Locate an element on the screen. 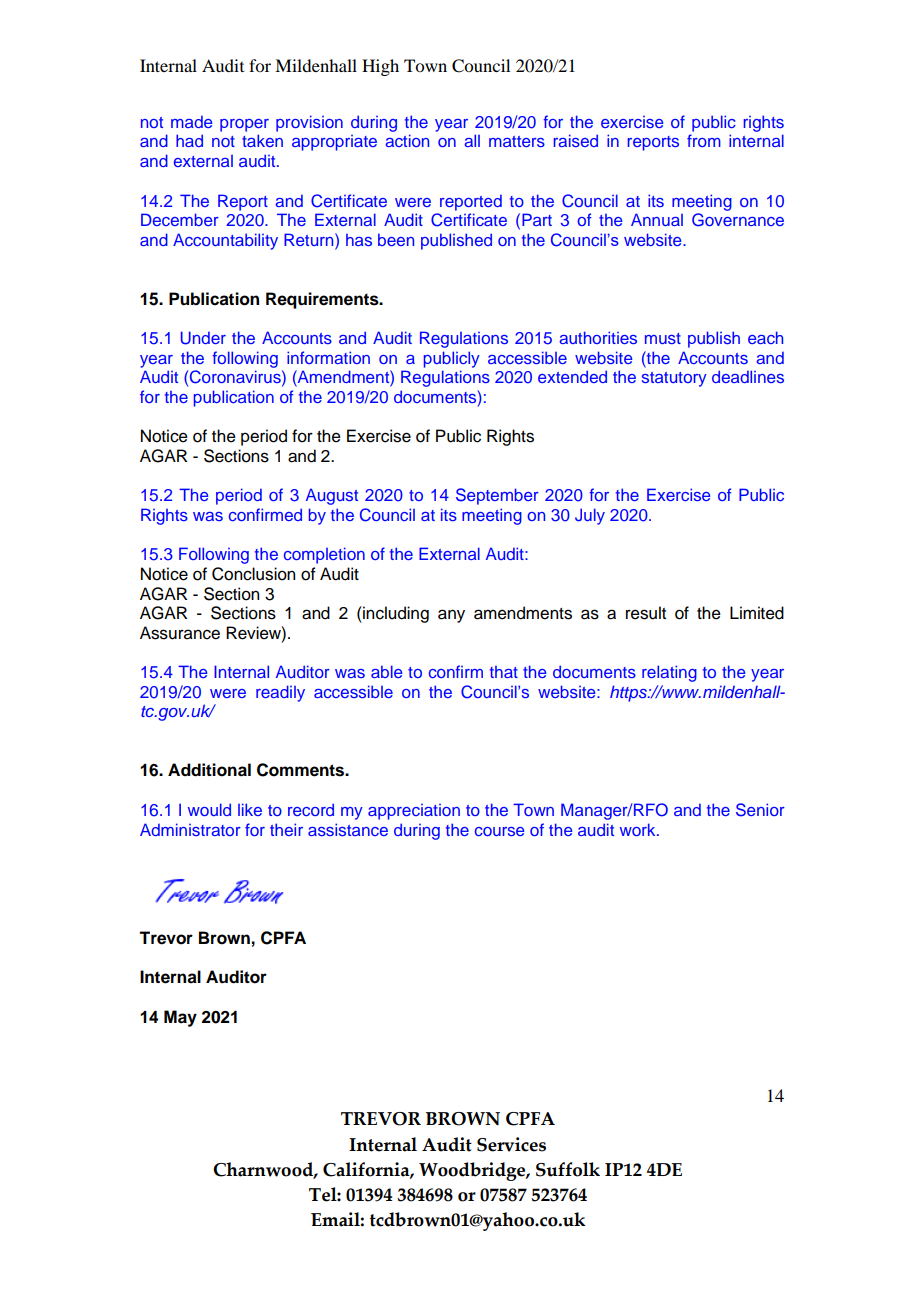 Image resolution: width=924 pixels, height=1308 pixels. July is located at coordinates (590, 516).
